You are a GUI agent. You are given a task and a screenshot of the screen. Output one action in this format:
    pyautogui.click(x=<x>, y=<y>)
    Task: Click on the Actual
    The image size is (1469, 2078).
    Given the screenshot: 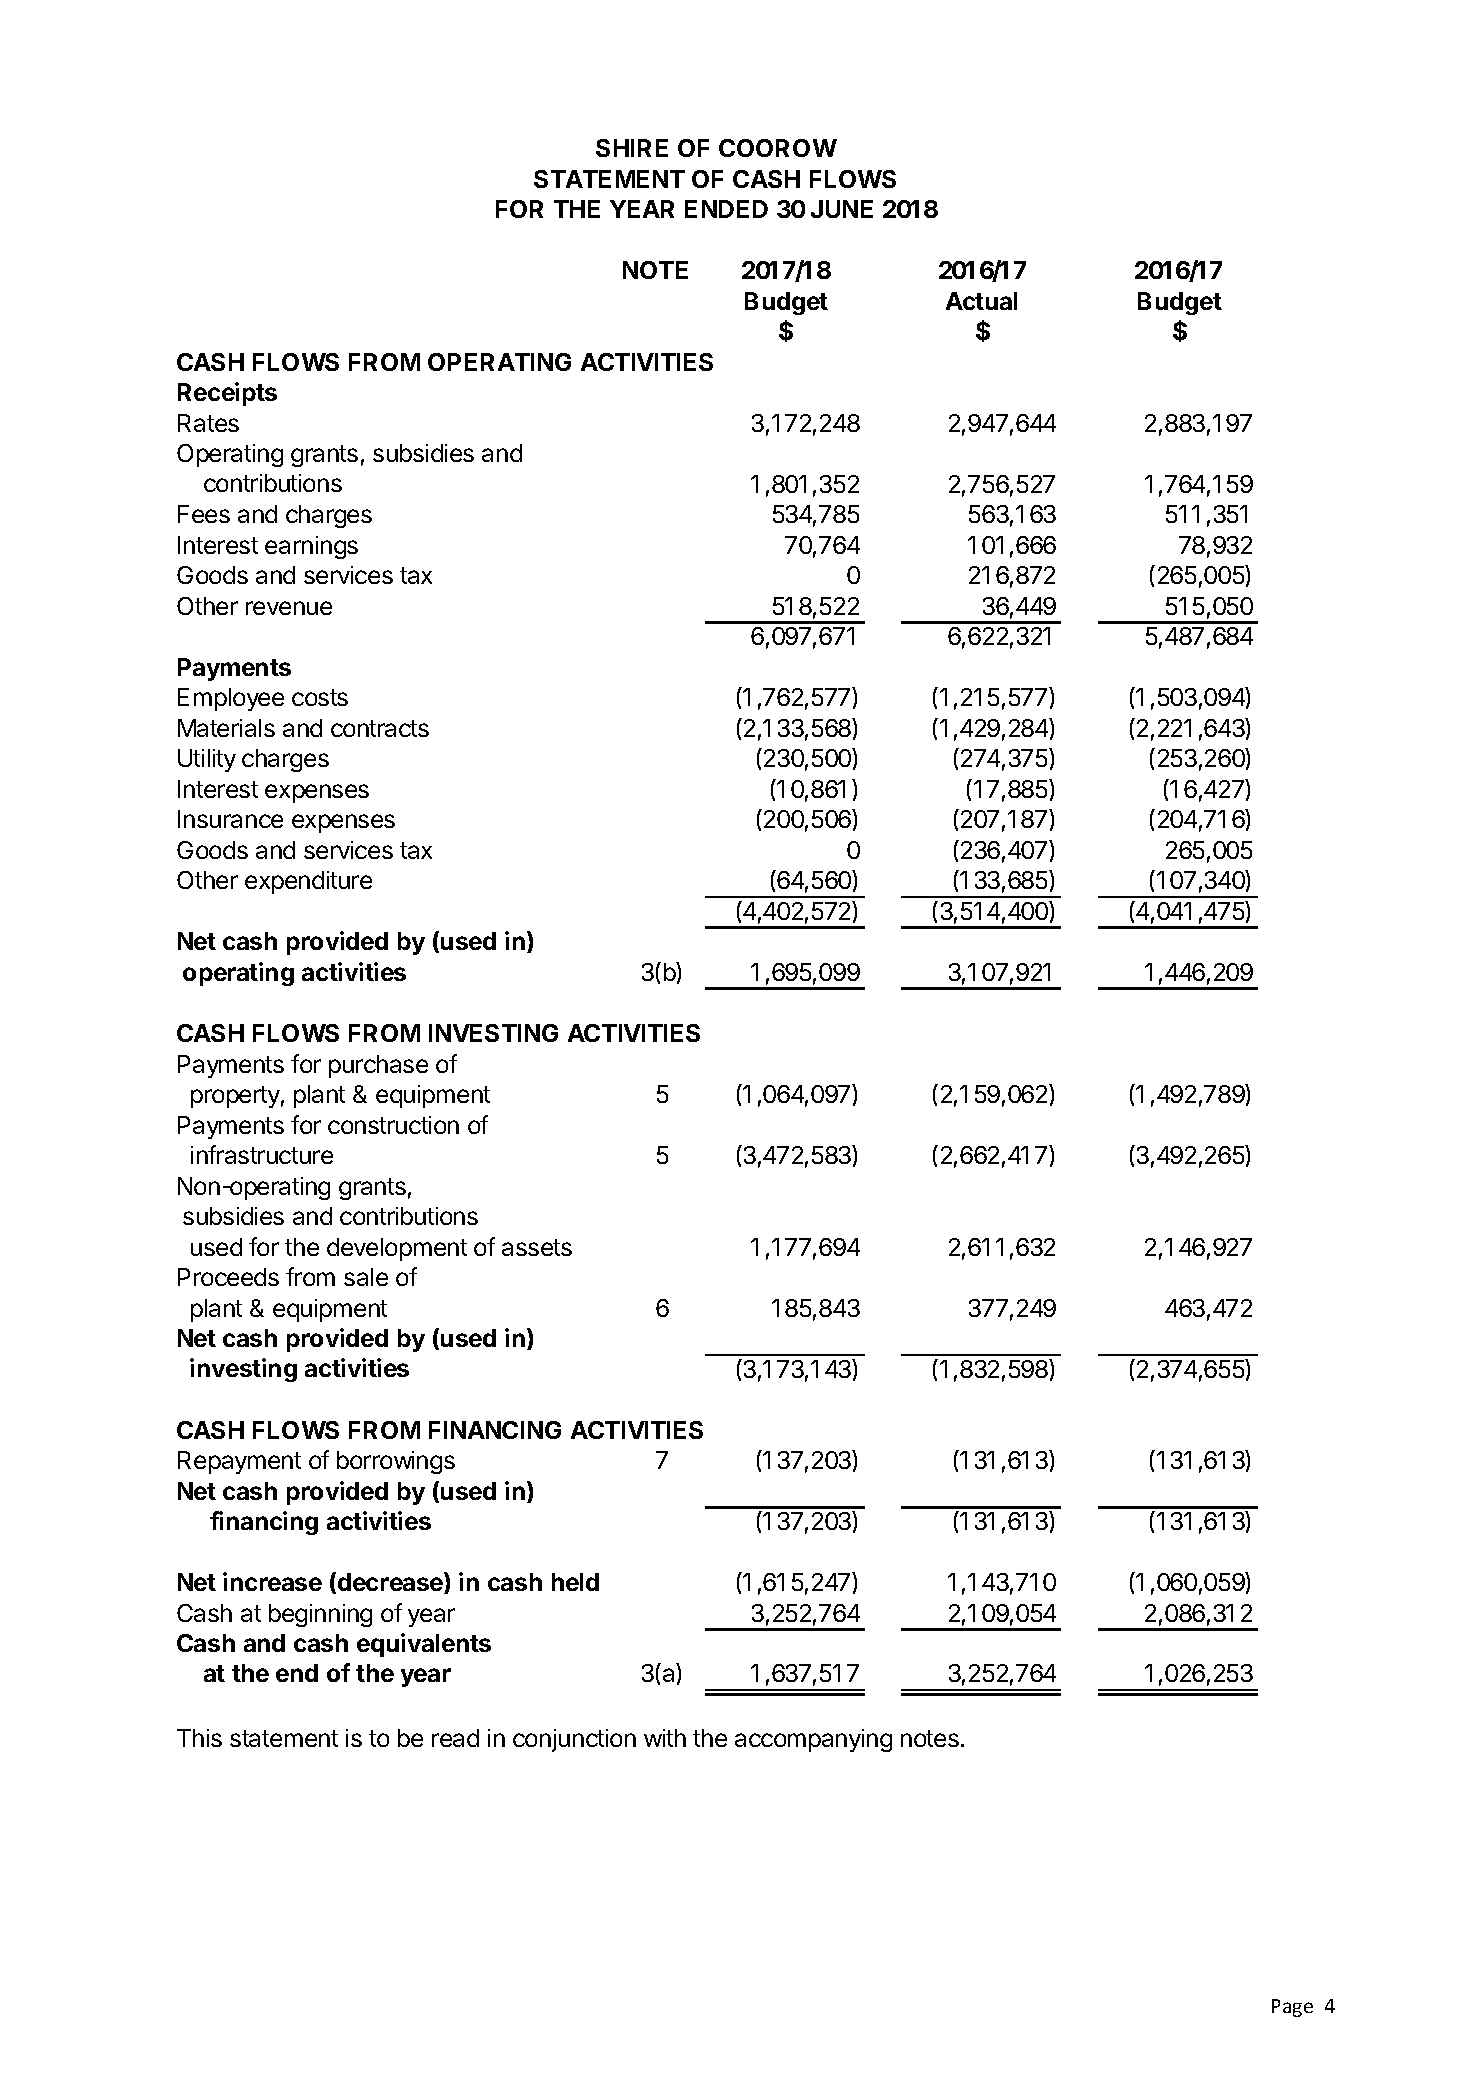 What is the action you would take?
    pyautogui.click(x=981, y=301)
